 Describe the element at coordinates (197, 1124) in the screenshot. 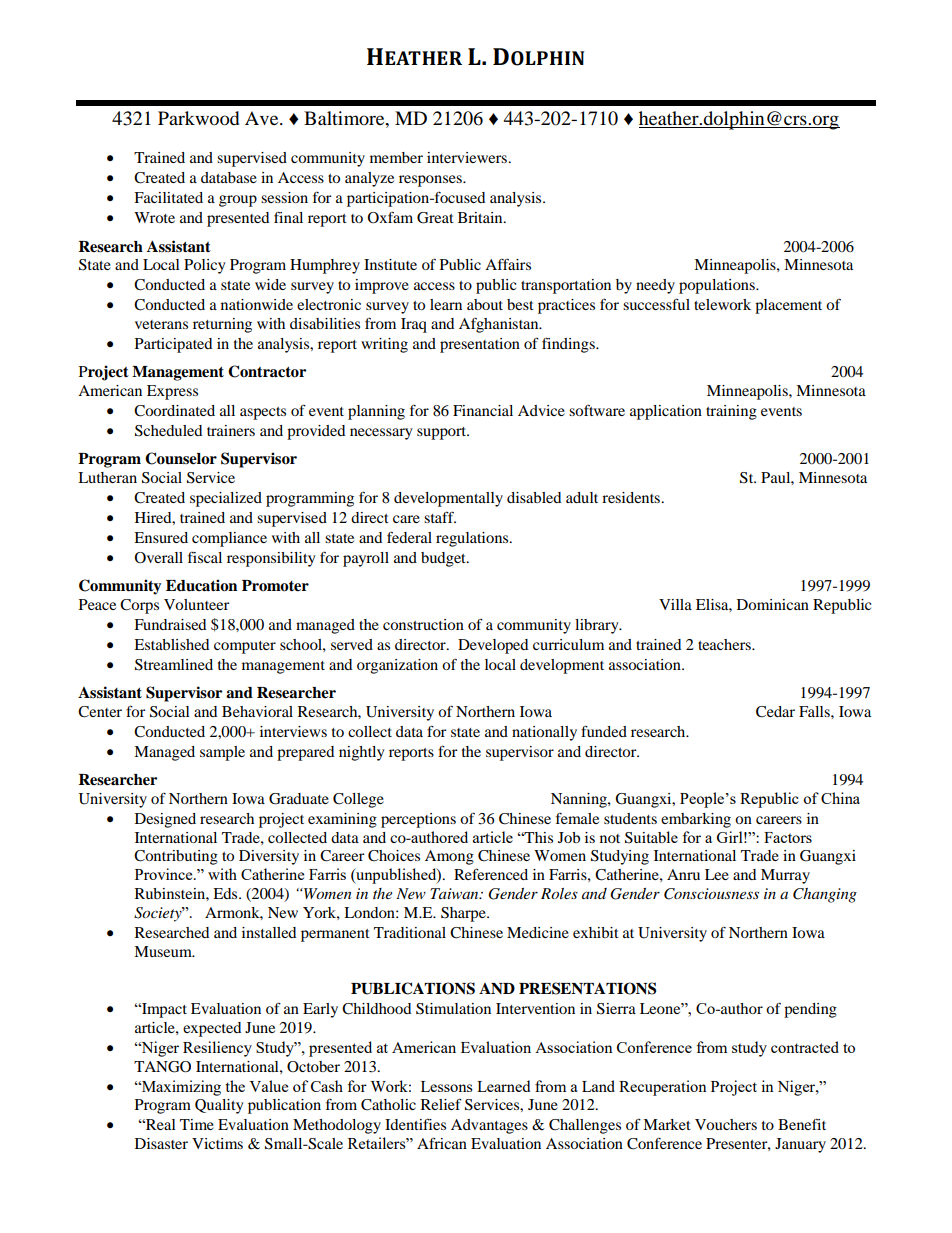

I see `Time` at that location.
